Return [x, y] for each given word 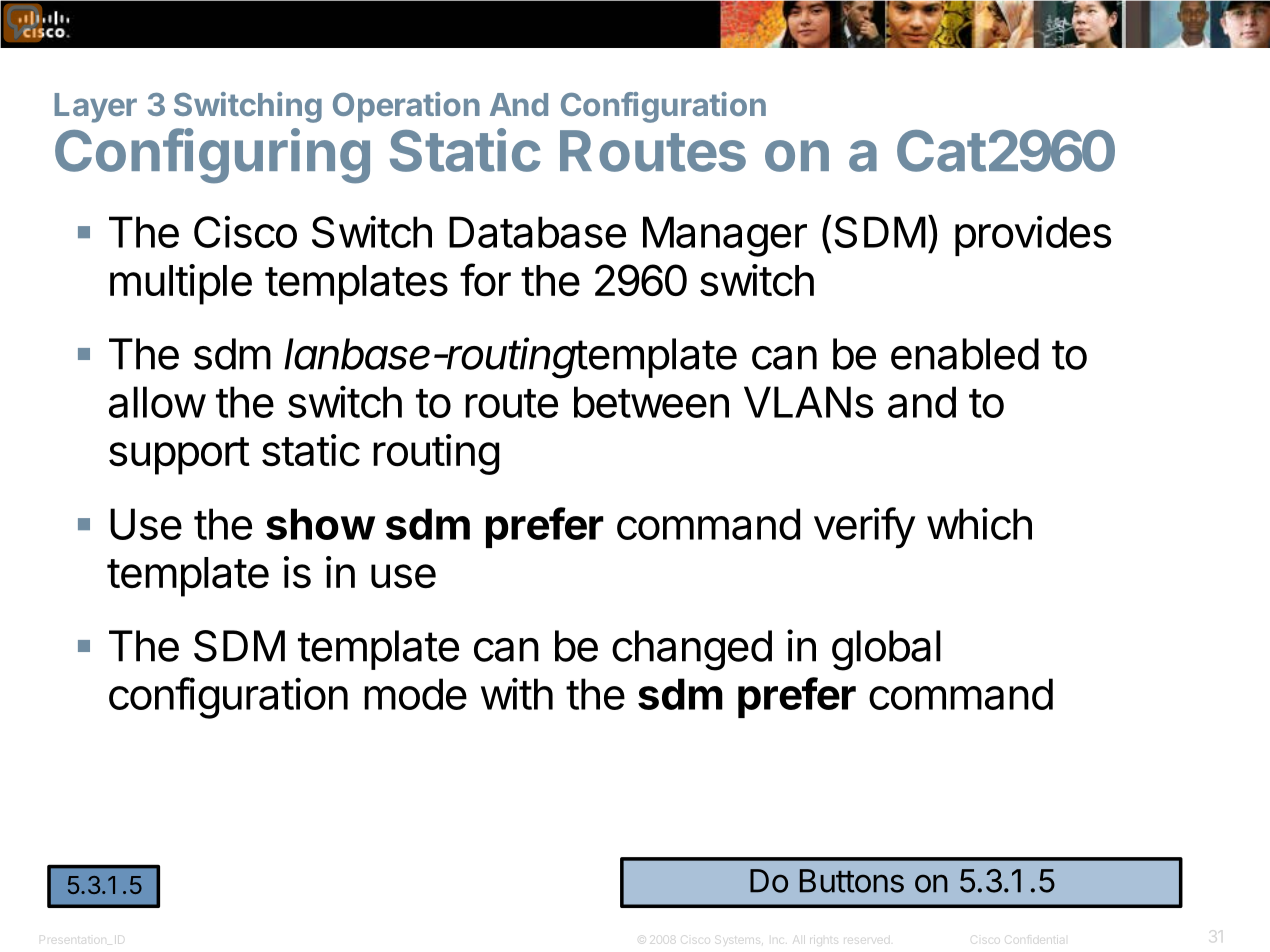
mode [415, 694]
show [320, 524]
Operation [406, 107]
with [517, 693]
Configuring [212, 156]
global [886, 650]
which [979, 523]
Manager [725, 236]
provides [1033, 235]
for [485, 280]
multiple [181, 284]
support [179, 456]
